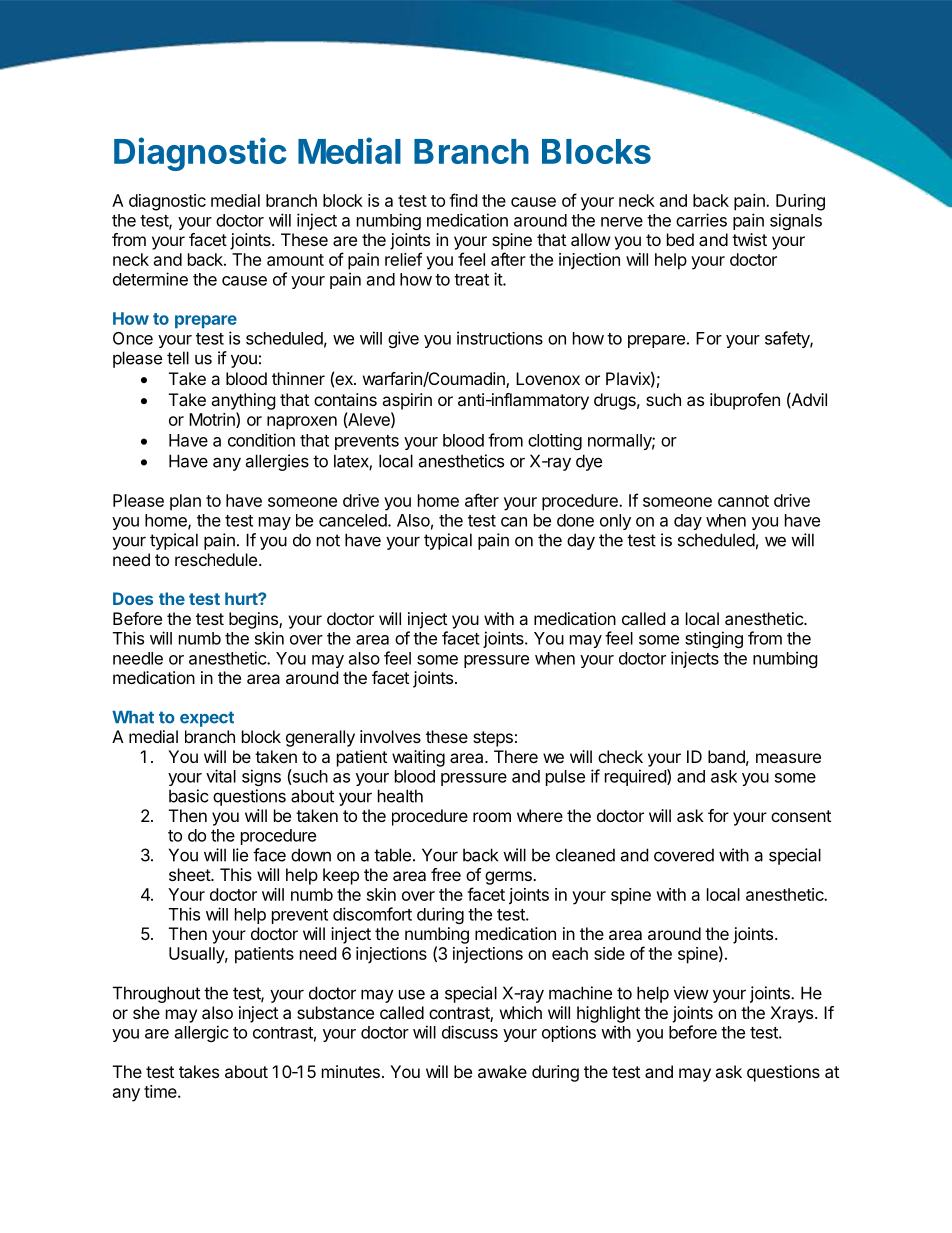 Image resolution: width=952 pixels, height=1233 pixels. I want to click on awake, so click(502, 1071).
